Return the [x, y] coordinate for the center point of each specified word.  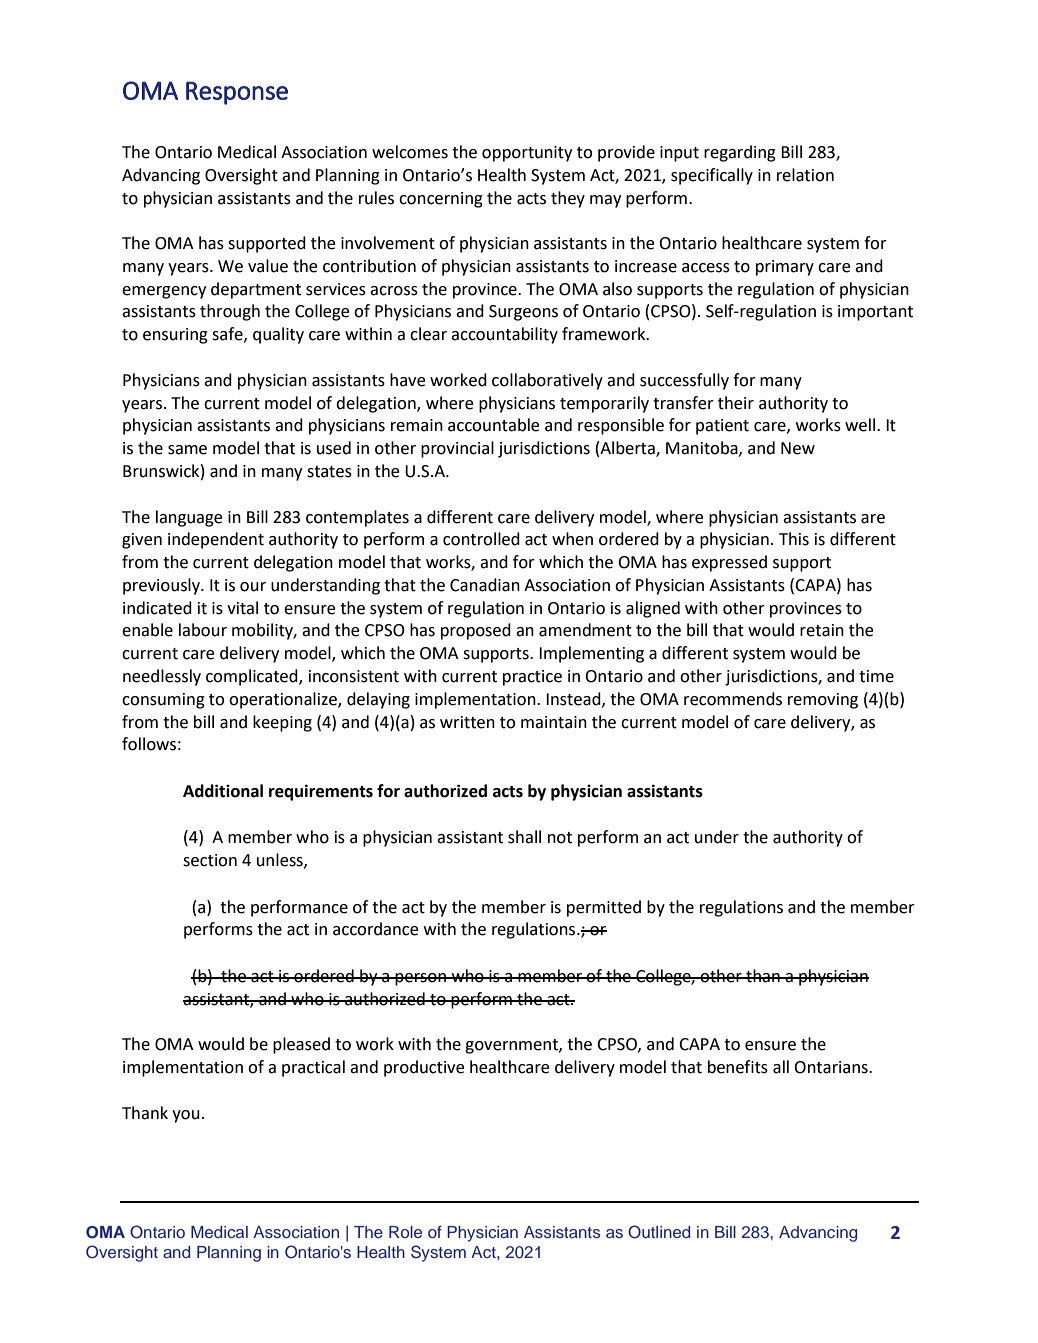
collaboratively [547, 381]
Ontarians [832, 1067]
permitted [604, 908]
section [210, 860]
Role [405, 1232]
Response [237, 93]
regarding [740, 153]
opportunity [527, 154]
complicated [253, 677]
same [187, 450]
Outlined [659, 1232]
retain [822, 630]
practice [532, 678]
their [736, 403]
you [186, 1116]
